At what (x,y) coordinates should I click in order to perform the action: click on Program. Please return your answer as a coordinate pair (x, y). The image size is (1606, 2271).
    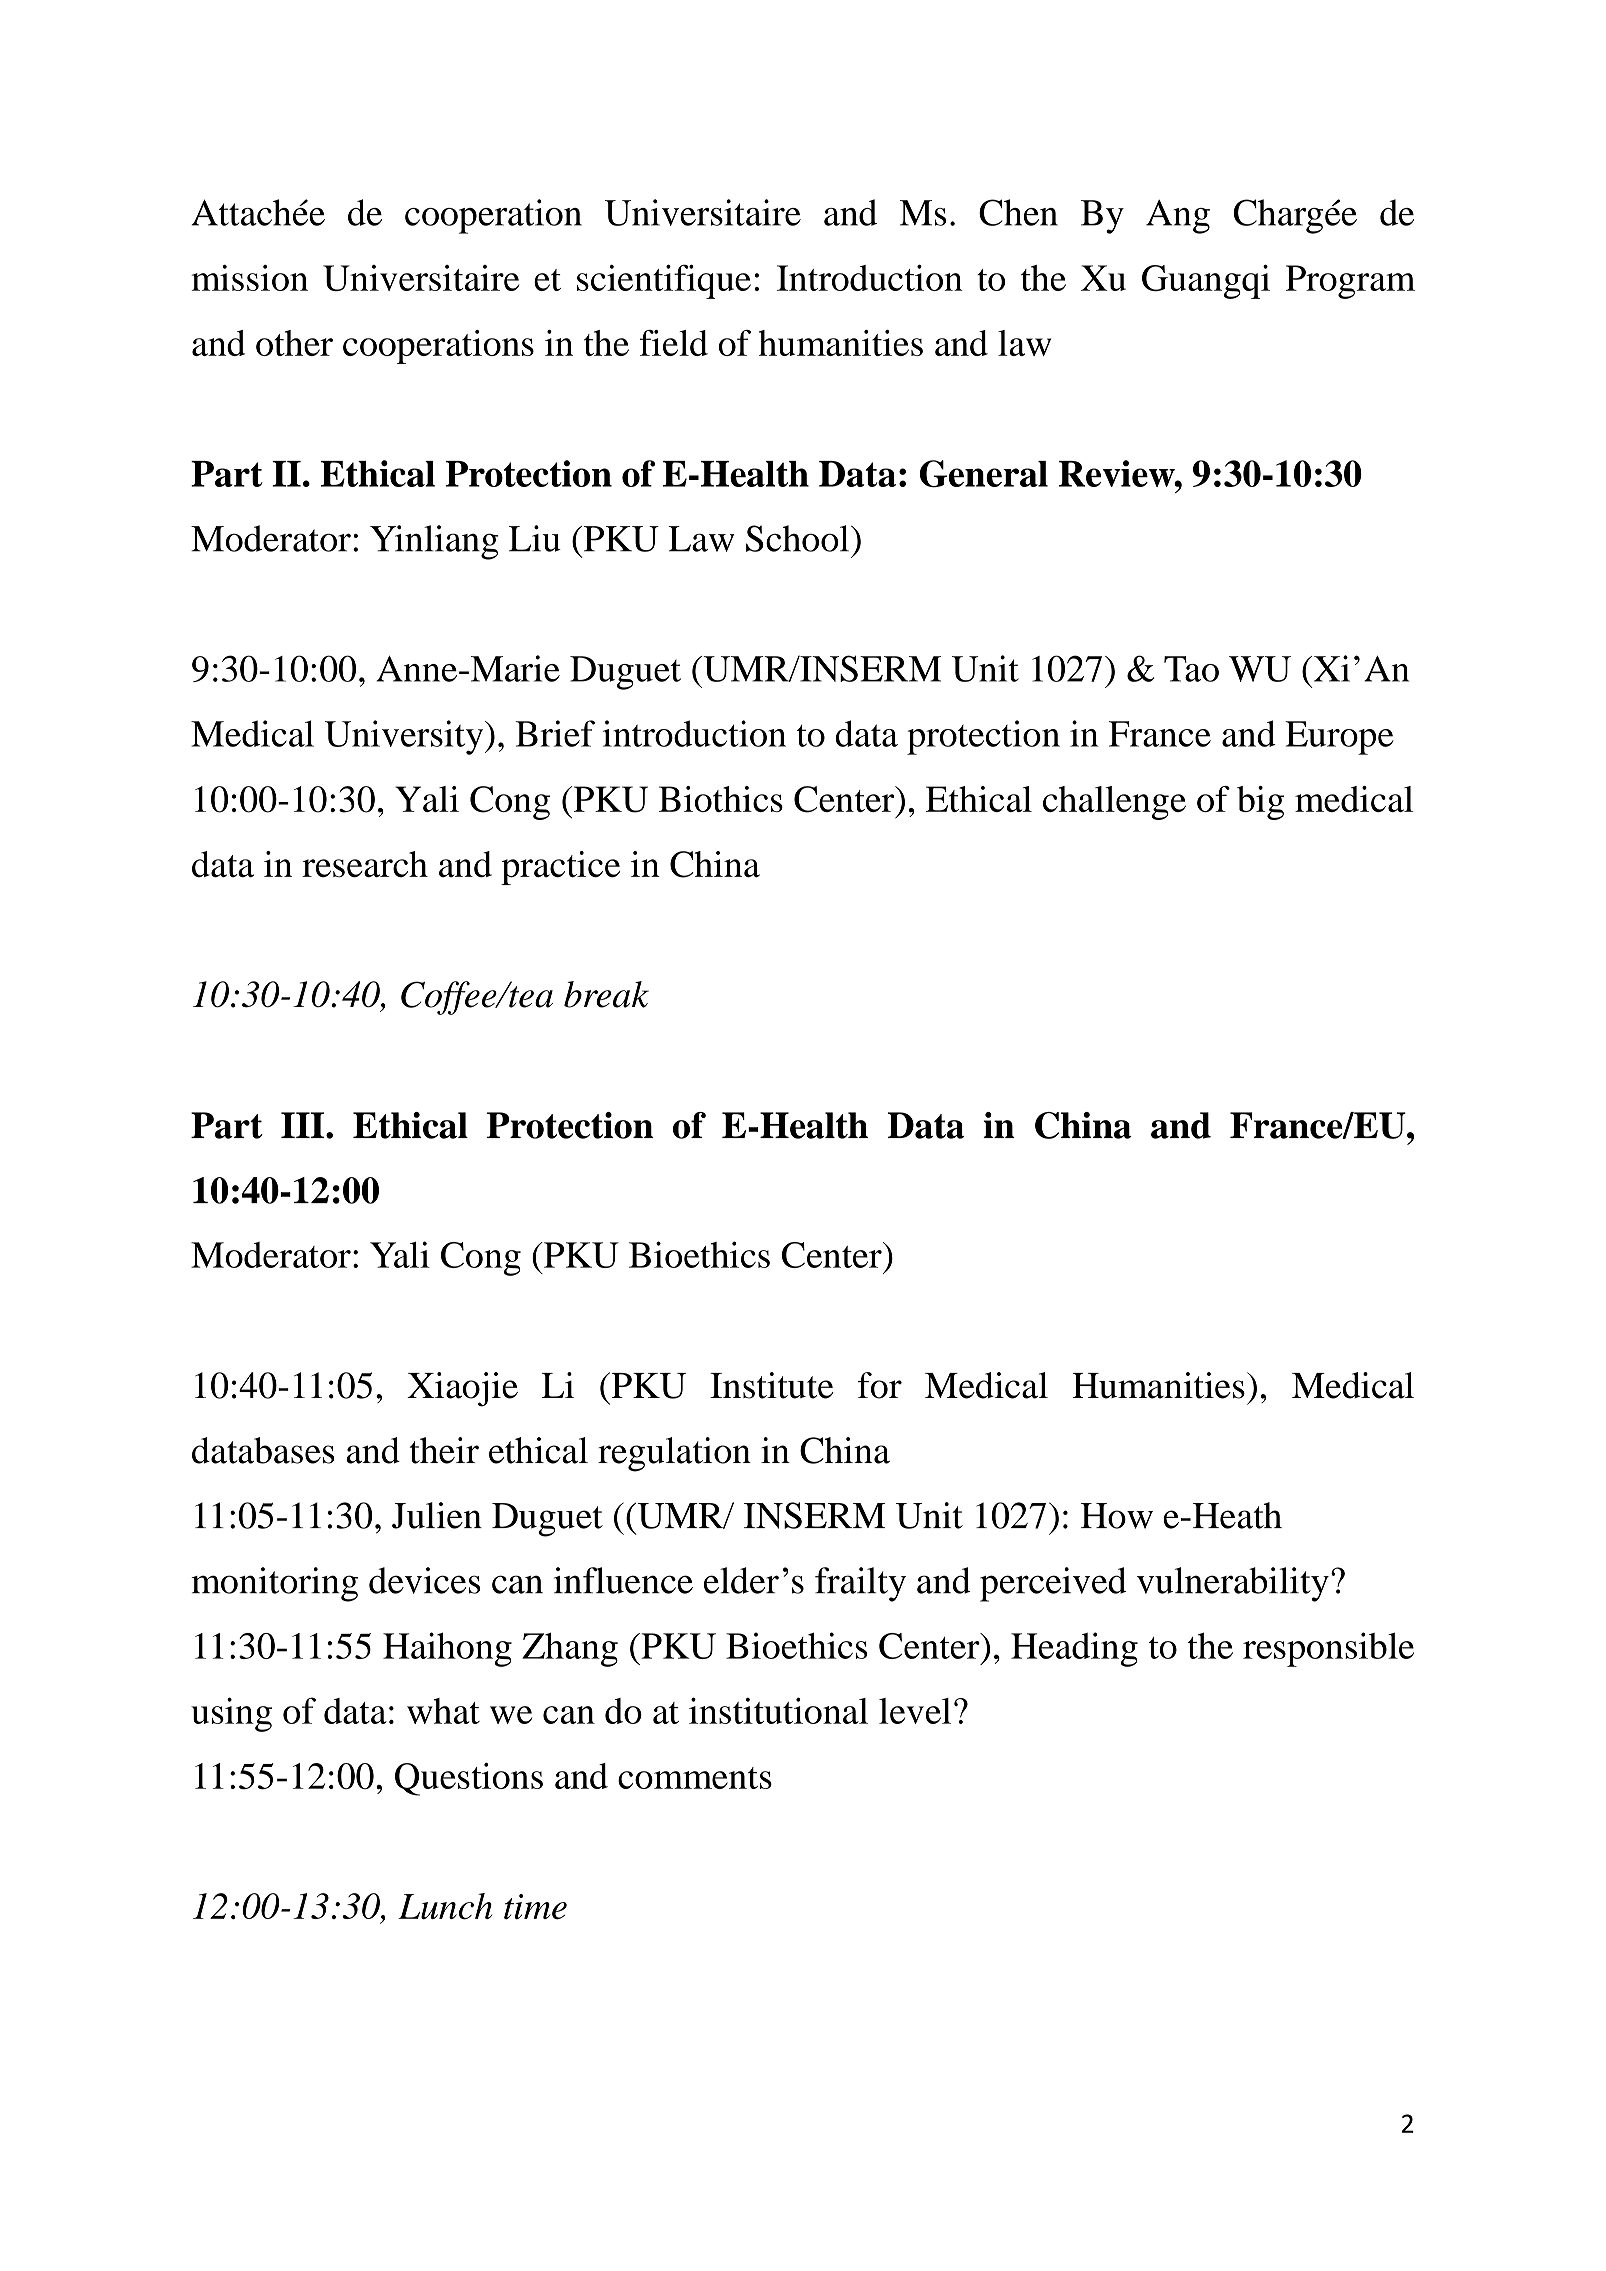
    Looking at the image, I should click on (1350, 282).
